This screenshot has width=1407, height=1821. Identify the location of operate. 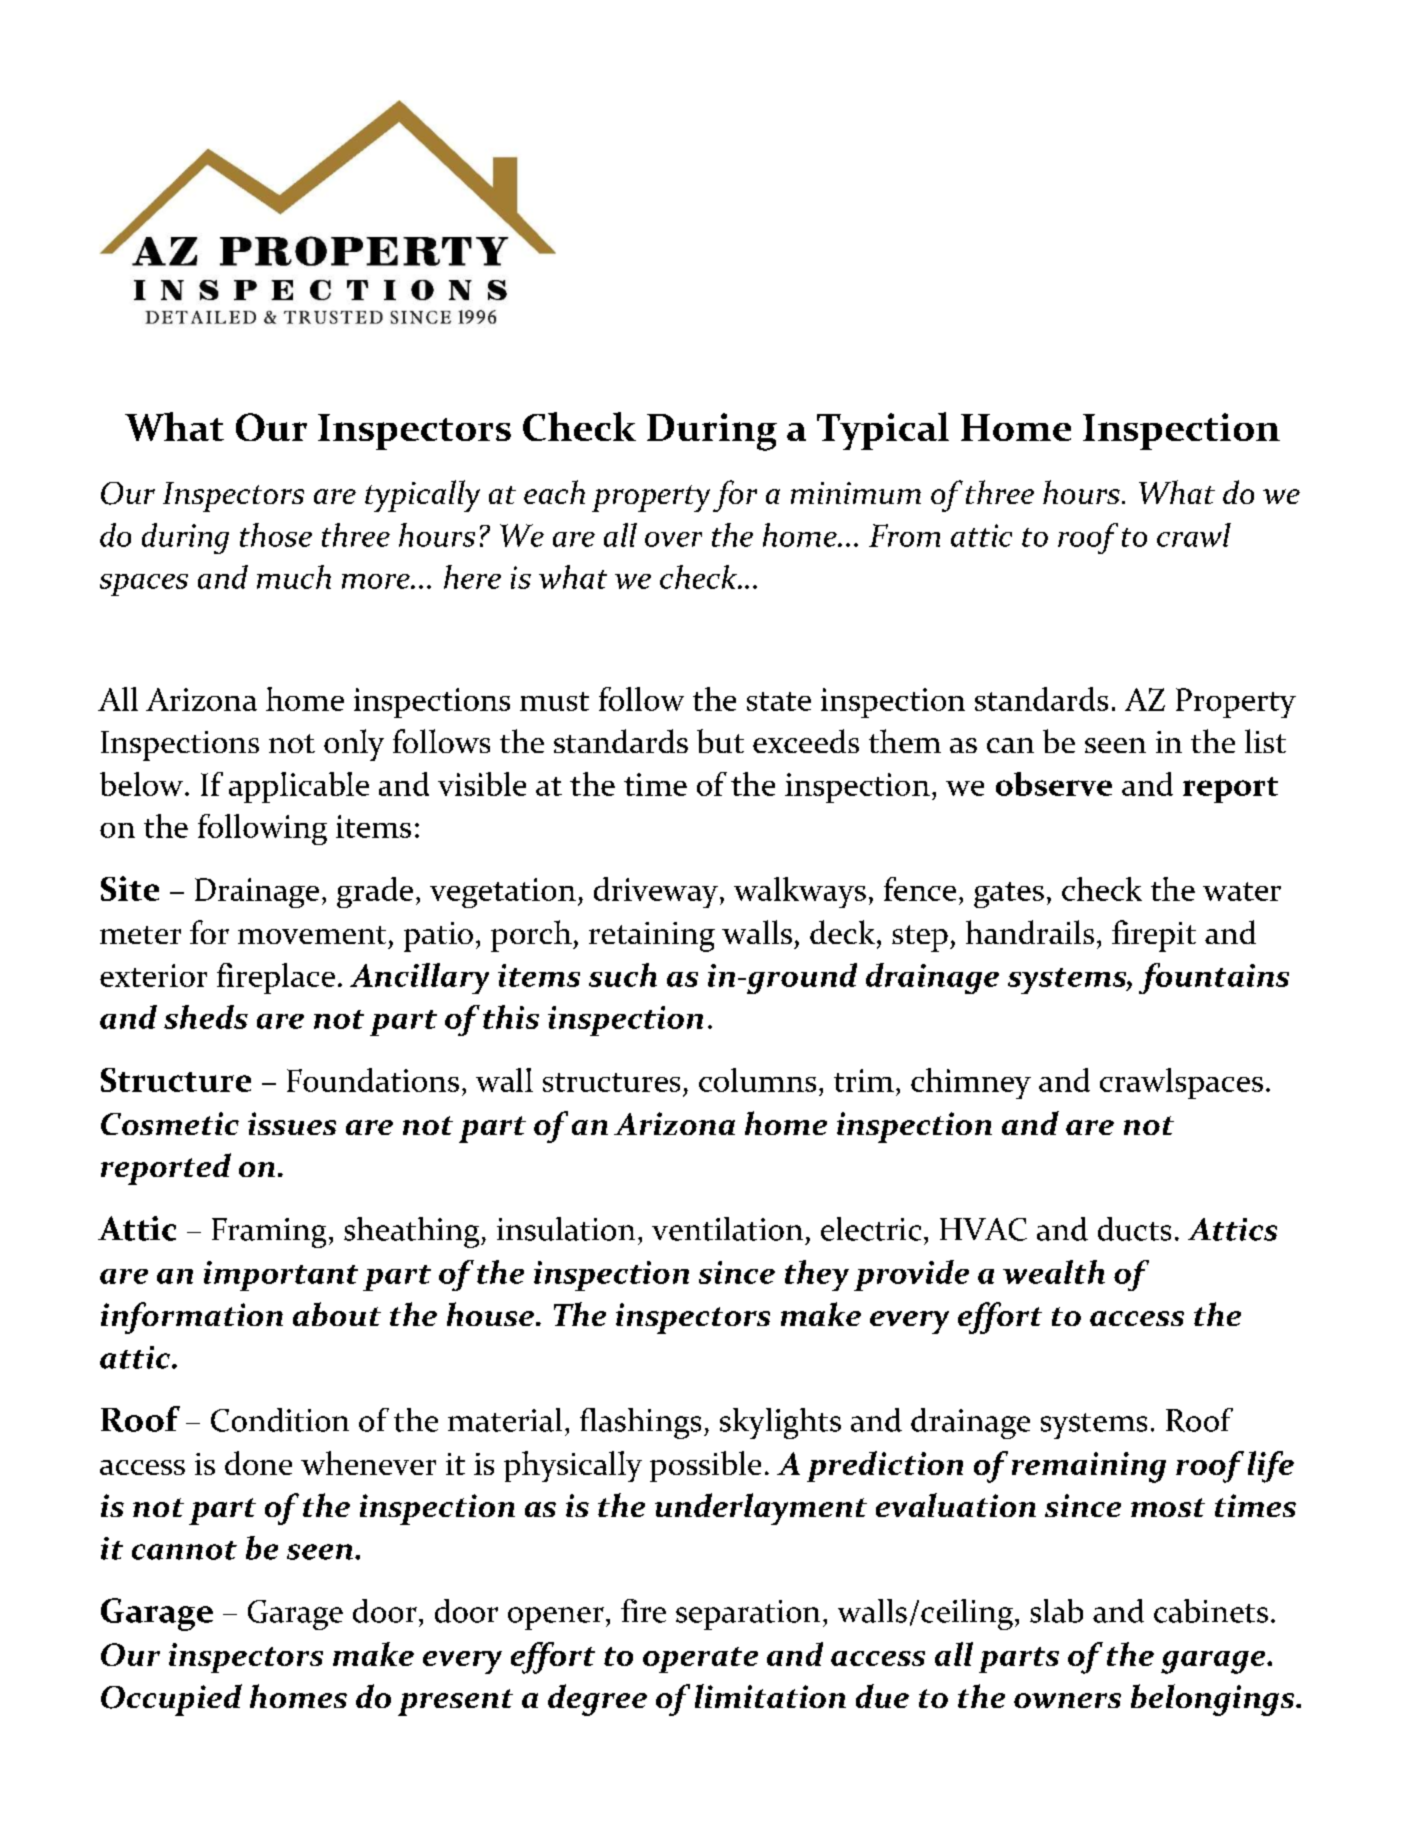
(700, 1660).
